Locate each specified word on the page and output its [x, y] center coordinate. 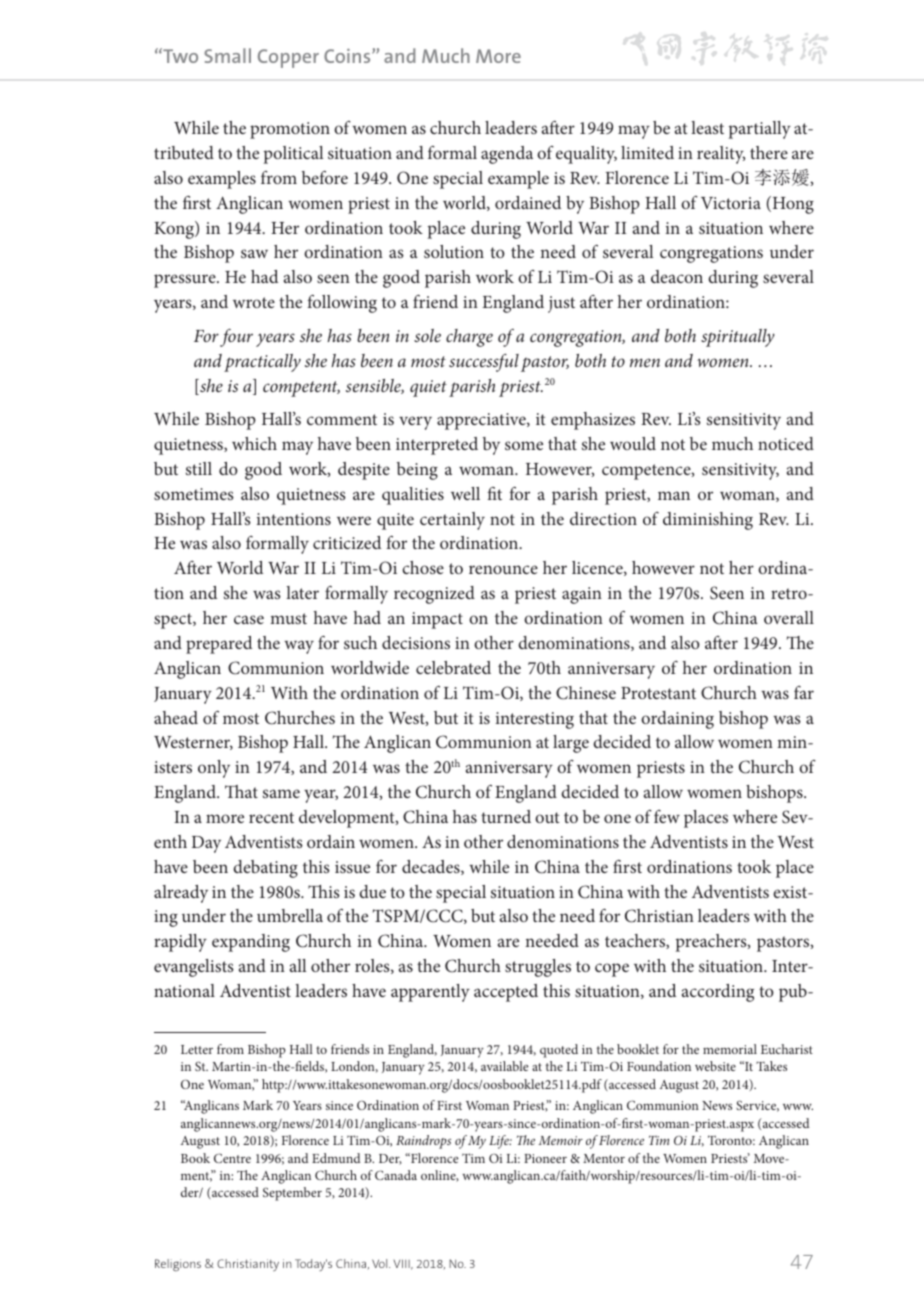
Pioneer [545, 1158]
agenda [507, 155]
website [715, 1066]
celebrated [453, 667]
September [292, 1194]
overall [789, 617]
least [707, 127]
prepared [219, 645]
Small [227, 55]
